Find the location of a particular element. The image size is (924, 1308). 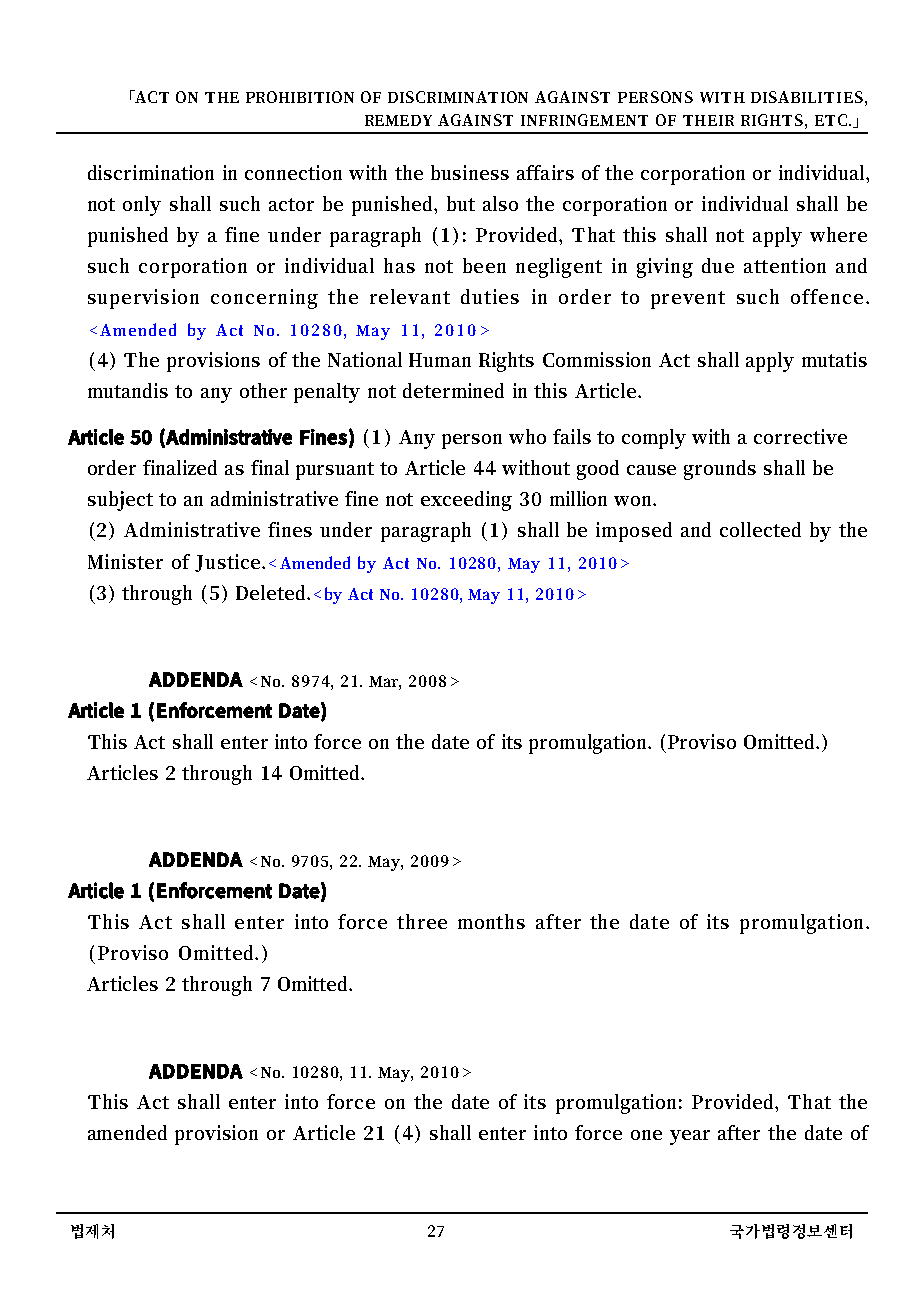

year is located at coordinates (690, 1137).
